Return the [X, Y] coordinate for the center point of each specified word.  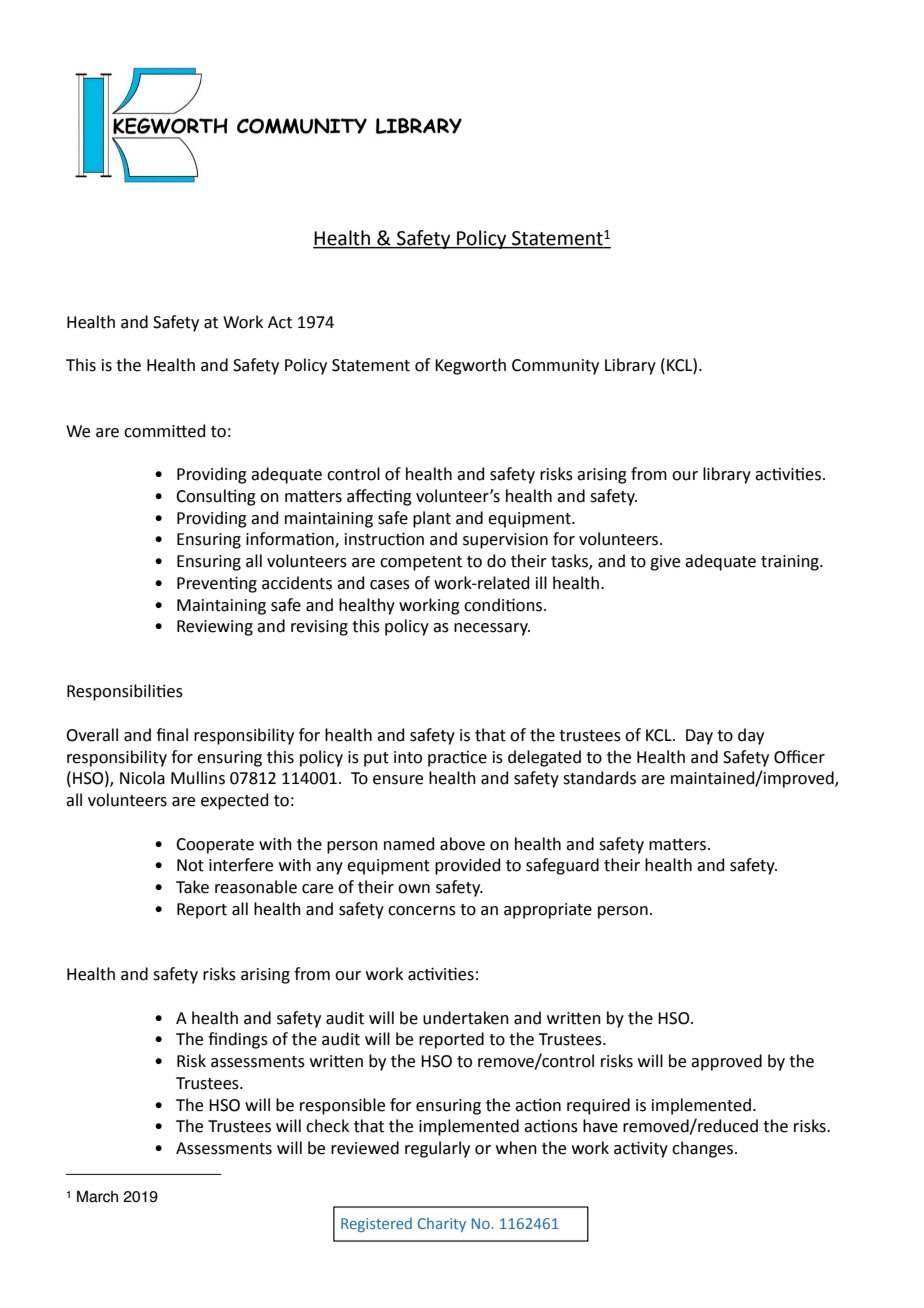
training [791, 563]
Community [555, 367]
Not [190, 865]
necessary [492, 629]
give [665, 563]
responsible [342, 1106]
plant [432, 519]
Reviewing [215, 628]
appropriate [548, 911]
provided [468, 866]
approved [726, 1062]
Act [280, 322]
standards [599, 778]
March [97, 1196]
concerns [422, 911]
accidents [297, 583]
